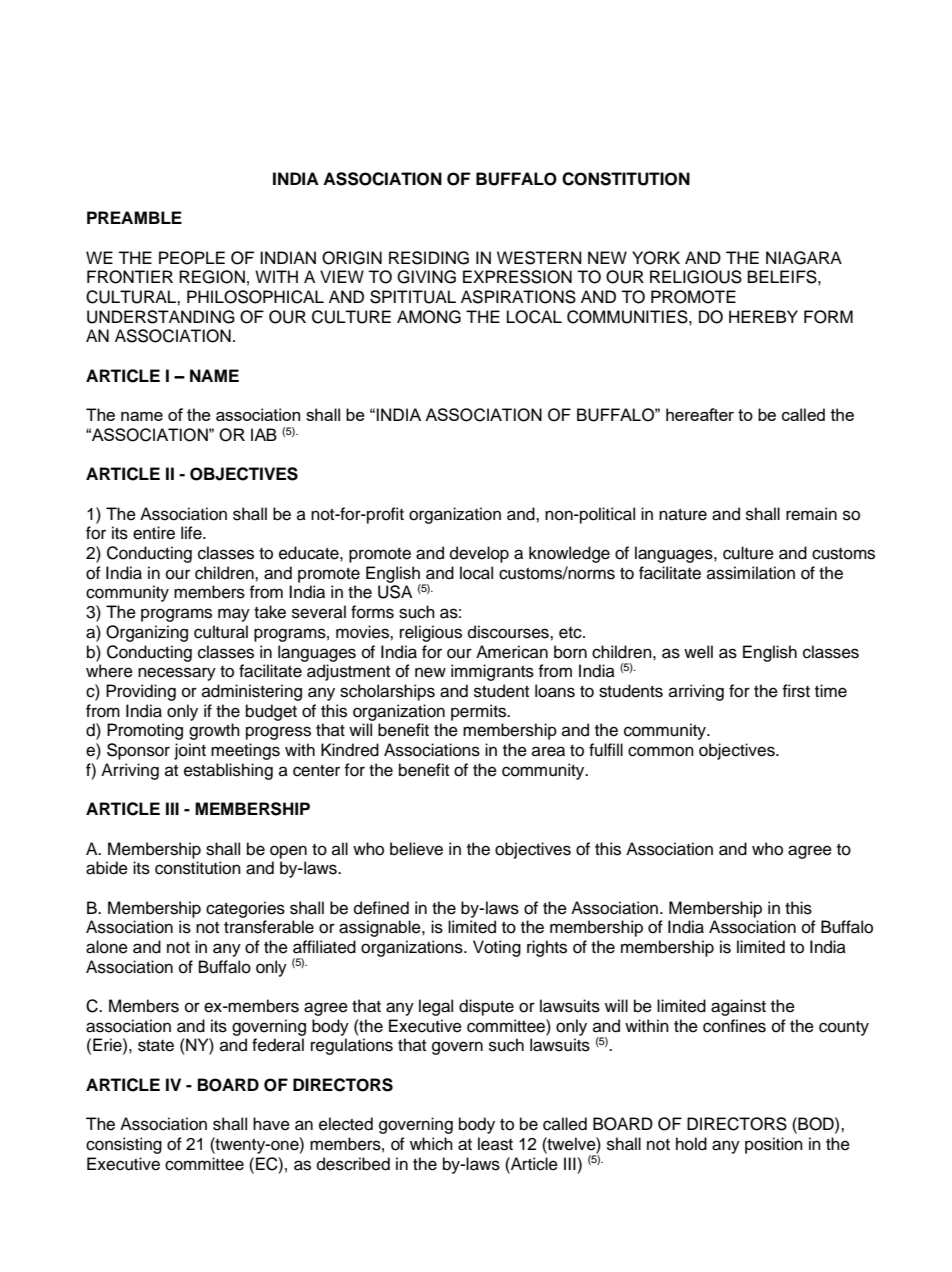 The image size is (952, 1272). Describe the element at coordinates (495, 1144) in the document. I see `least` at that location.
